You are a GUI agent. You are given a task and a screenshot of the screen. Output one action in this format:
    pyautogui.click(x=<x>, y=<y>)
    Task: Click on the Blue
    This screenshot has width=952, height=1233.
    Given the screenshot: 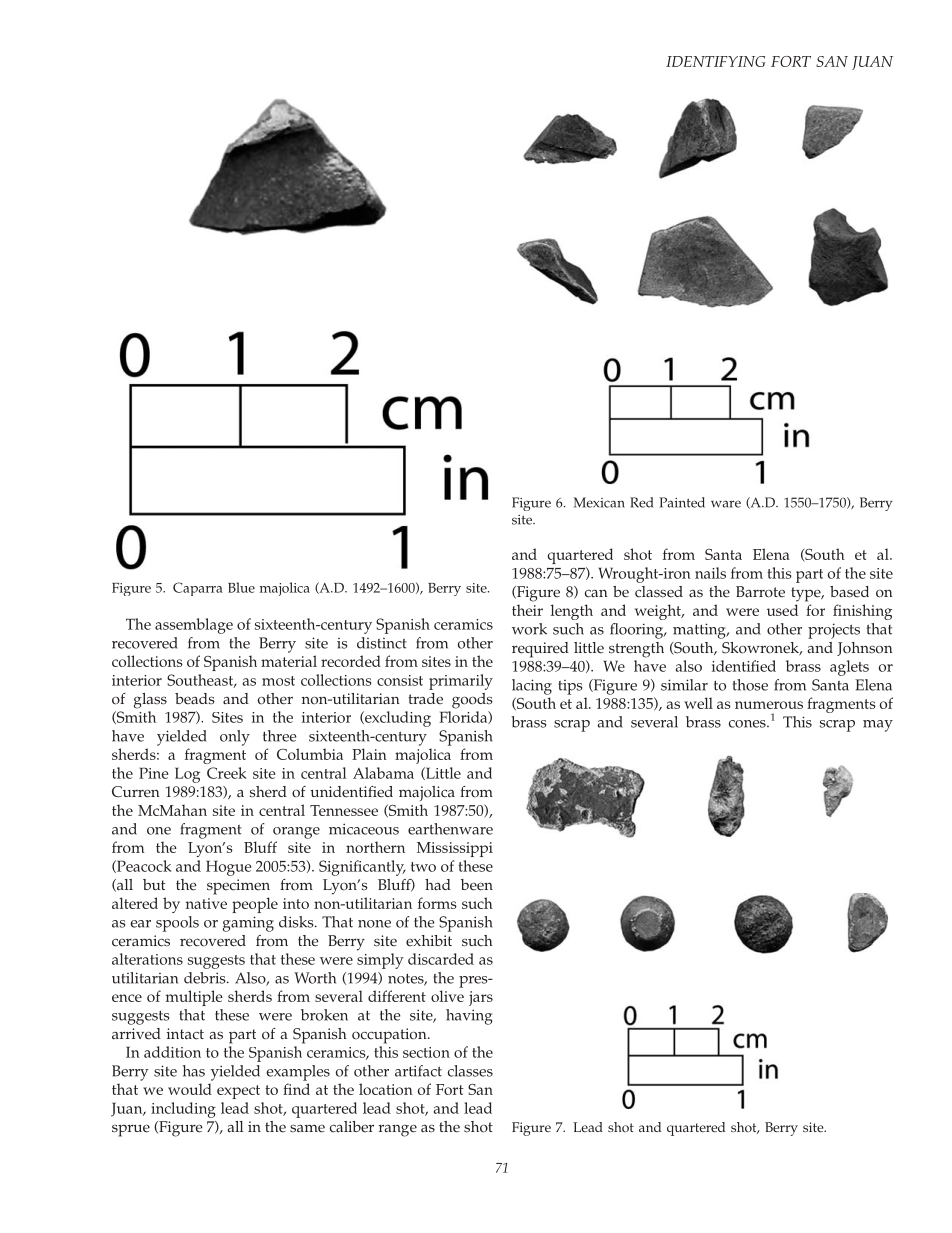 What is the action you would take?
    pyautogui.click(x=241, y=587)
